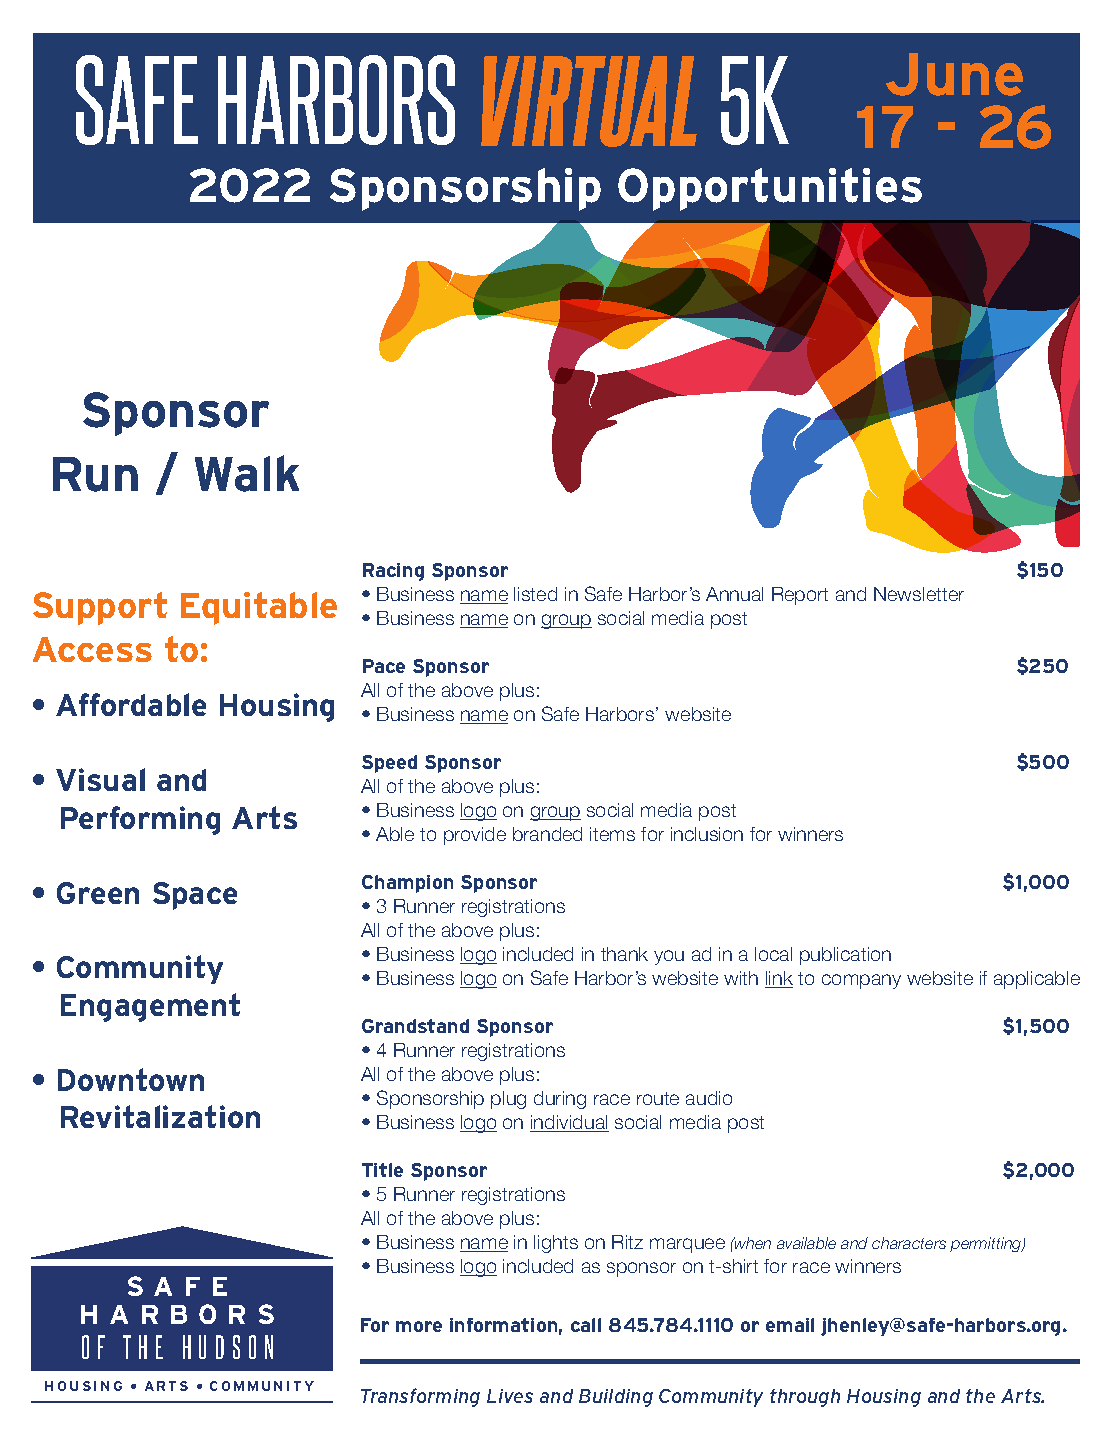 The height and width of the screenshot is (1440, 1113). What do you see at coordinates (919, 594) in the screenshot?
I see `Newsletter` at bounding box center [919, 594].
